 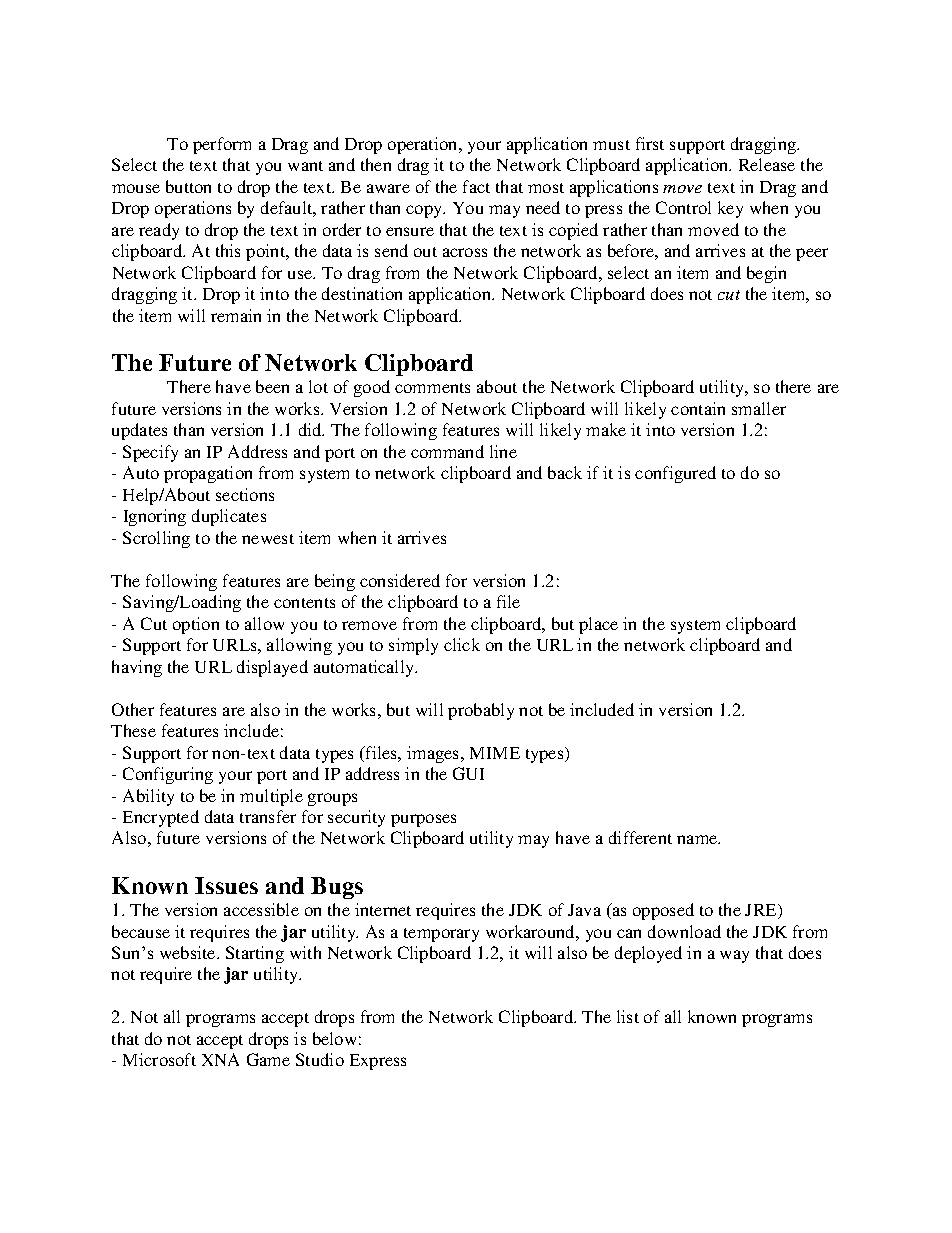 I want to click on fact, so click(x=476, y=186).
